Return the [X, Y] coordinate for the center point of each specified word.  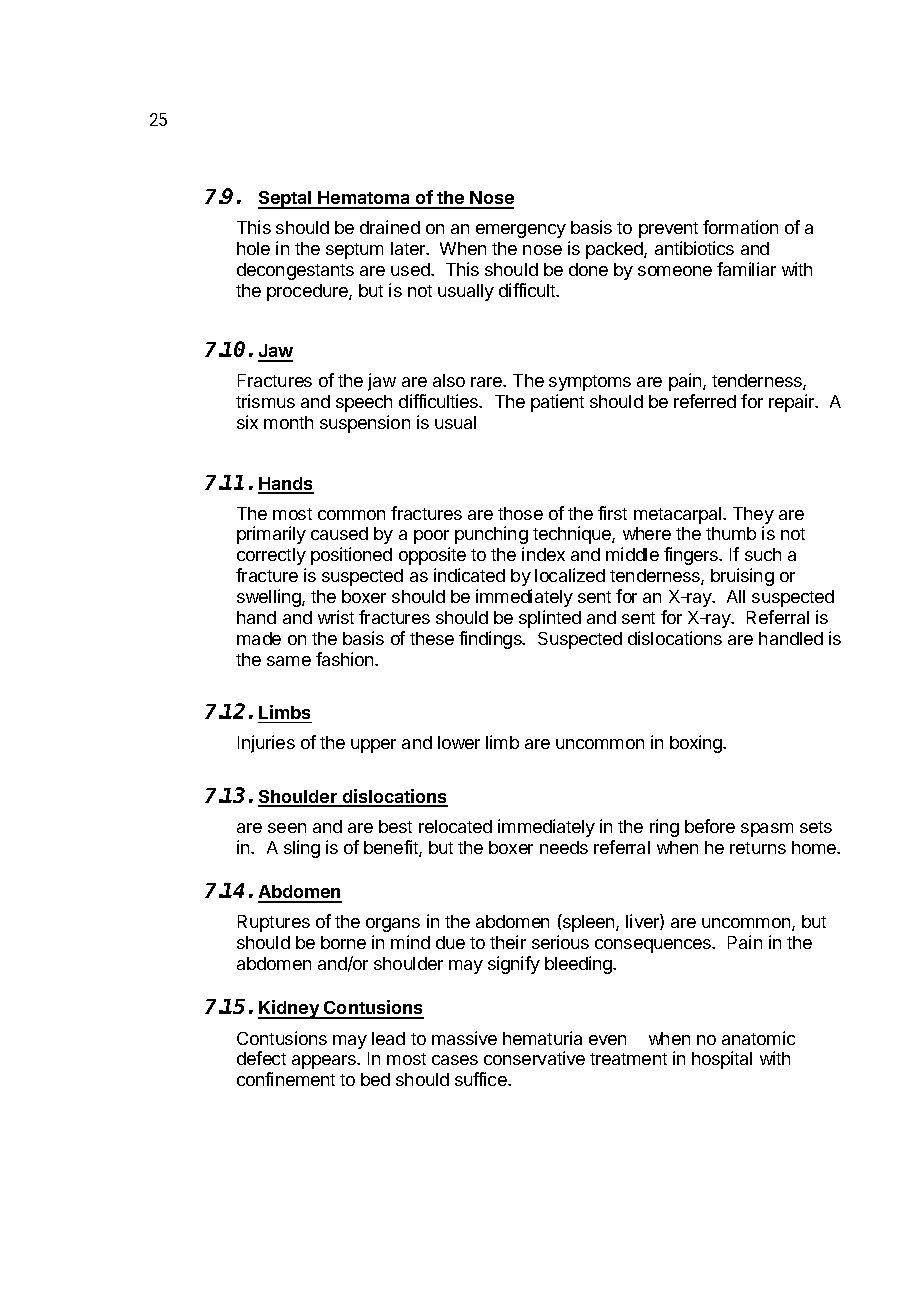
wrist [336, 617]
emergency [521, 231]
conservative [534, 1058]
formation [740, 227]
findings [491, 640]
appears [325, 1062]
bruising [742, 577]
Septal [286, 200]
